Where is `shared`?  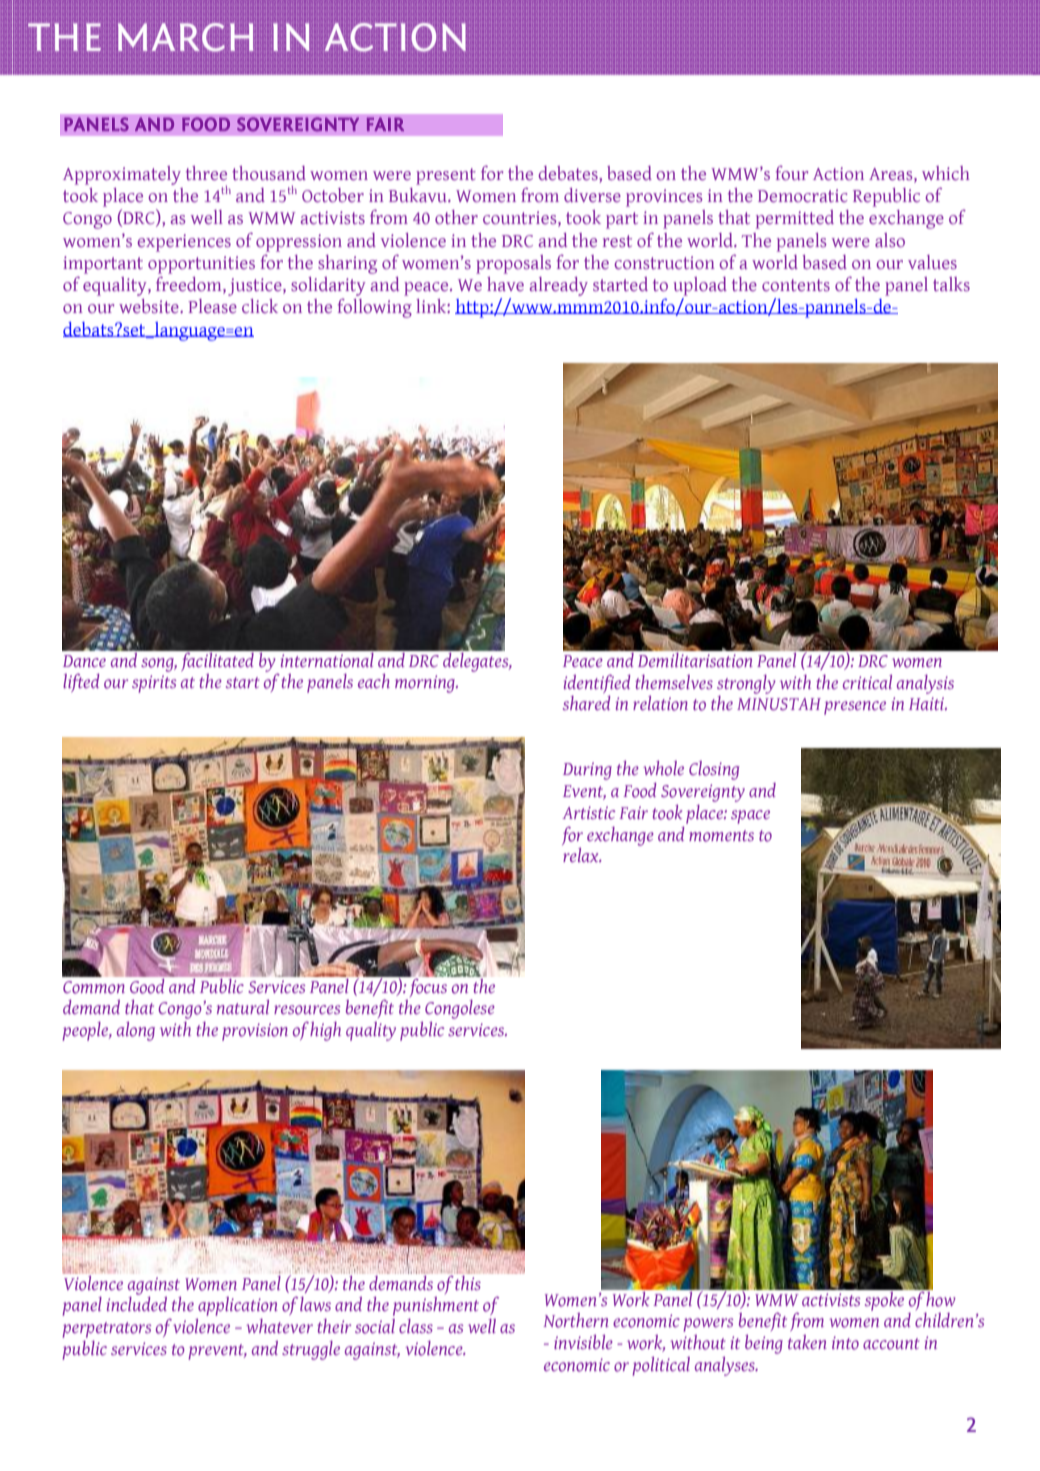 shared is located at coordinates (586, 702).
